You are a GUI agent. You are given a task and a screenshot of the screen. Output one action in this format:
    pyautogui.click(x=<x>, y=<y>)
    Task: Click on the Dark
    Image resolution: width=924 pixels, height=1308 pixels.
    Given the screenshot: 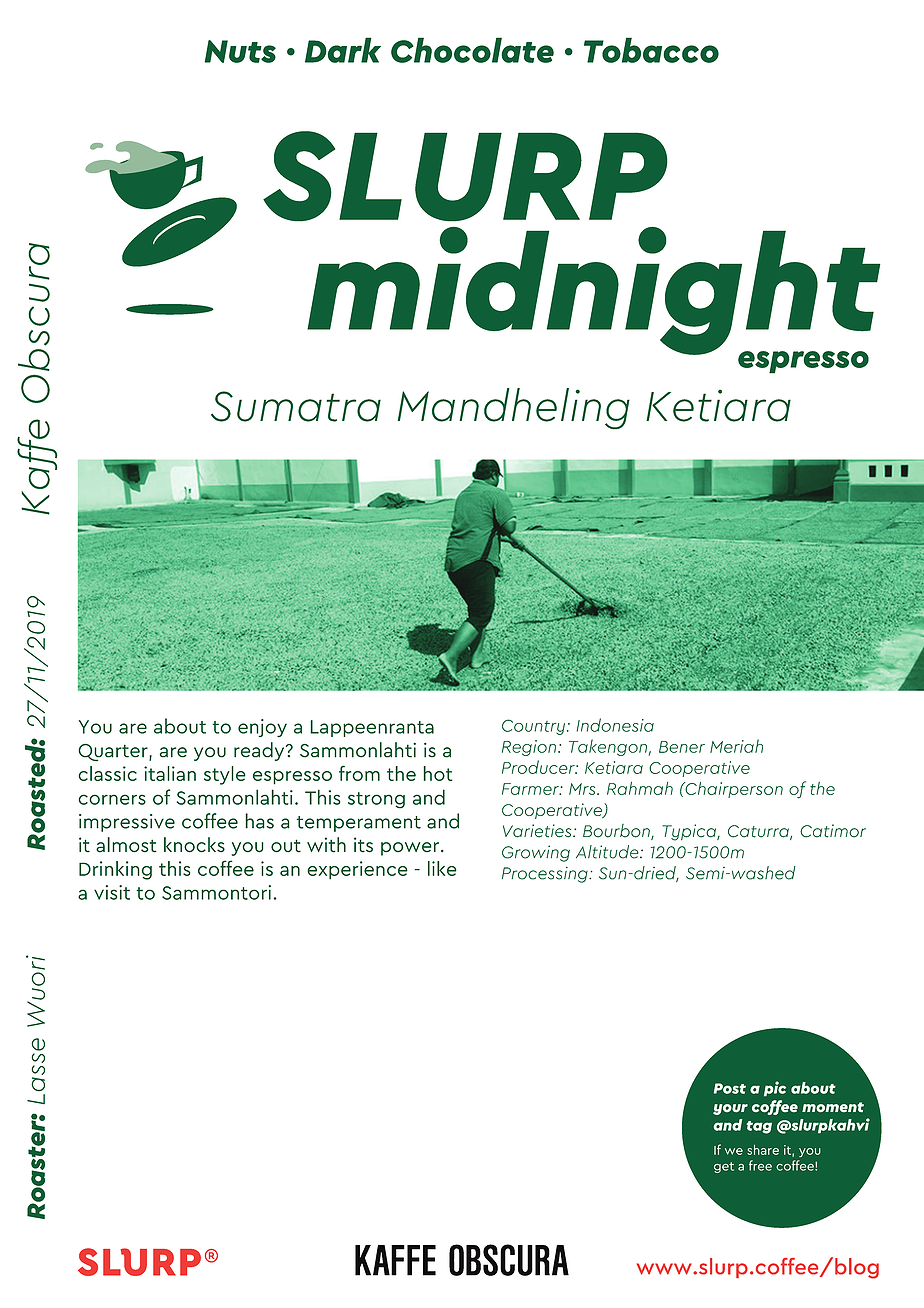 What is the action you would take?
    pyautogui.click(x=343, y=50)
